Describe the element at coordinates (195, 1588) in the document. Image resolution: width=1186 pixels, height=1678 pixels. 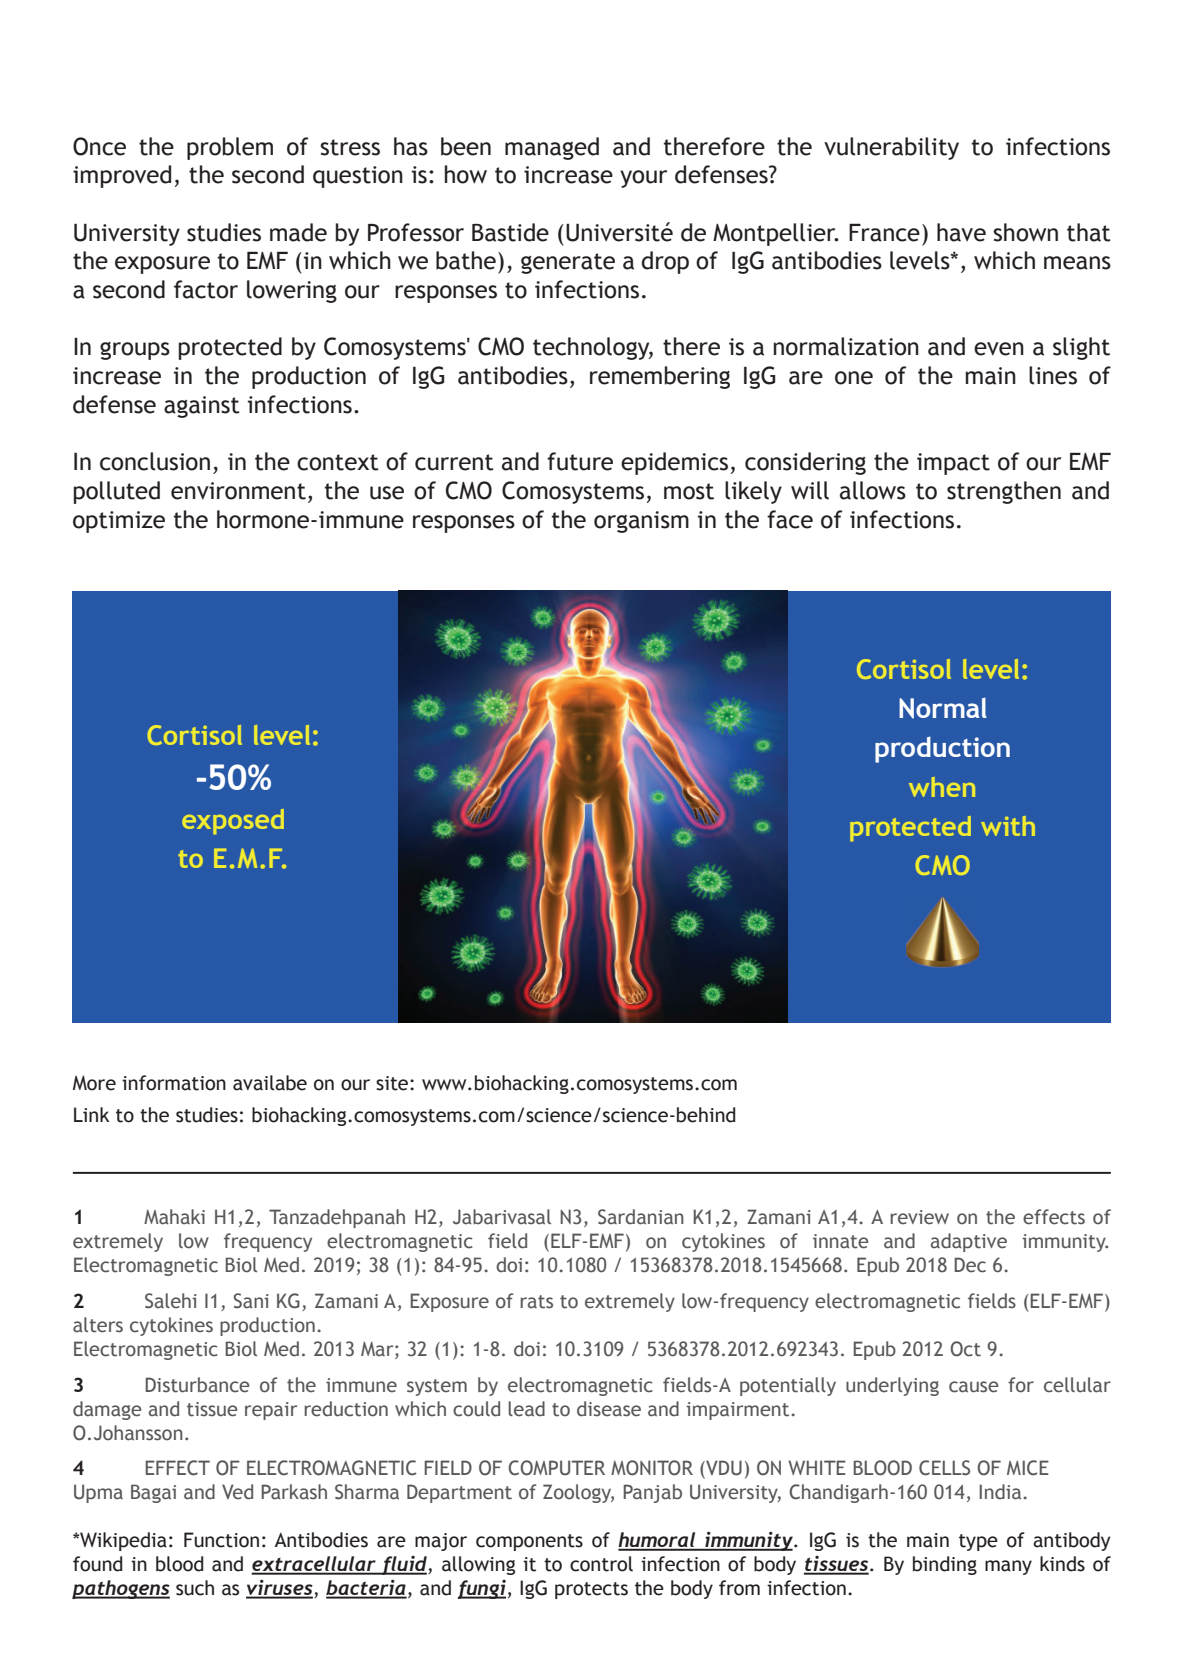
I see `such` at that location.
